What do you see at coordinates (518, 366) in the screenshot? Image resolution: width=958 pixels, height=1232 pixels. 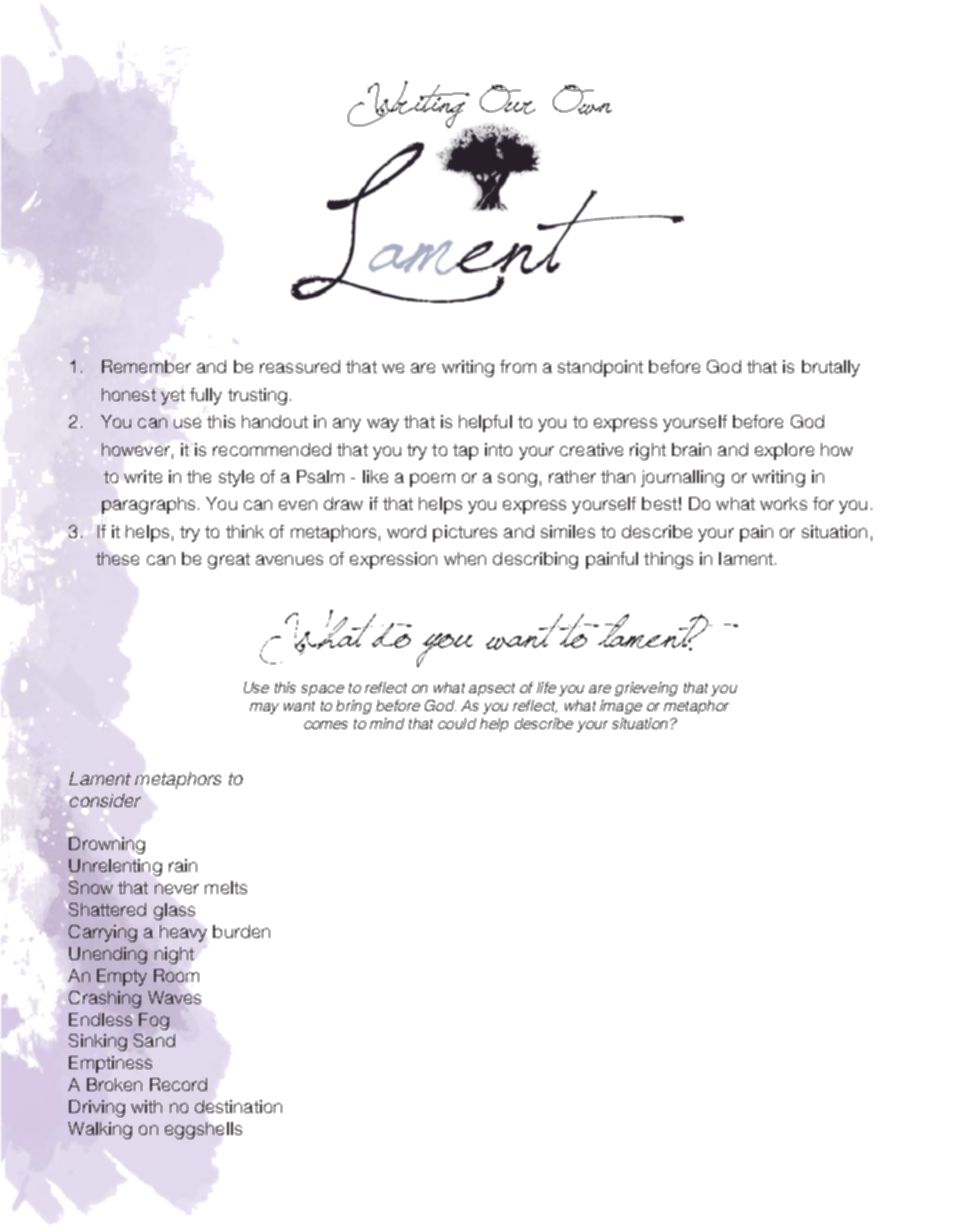 I see `from` at bounding box center [518, 366].
